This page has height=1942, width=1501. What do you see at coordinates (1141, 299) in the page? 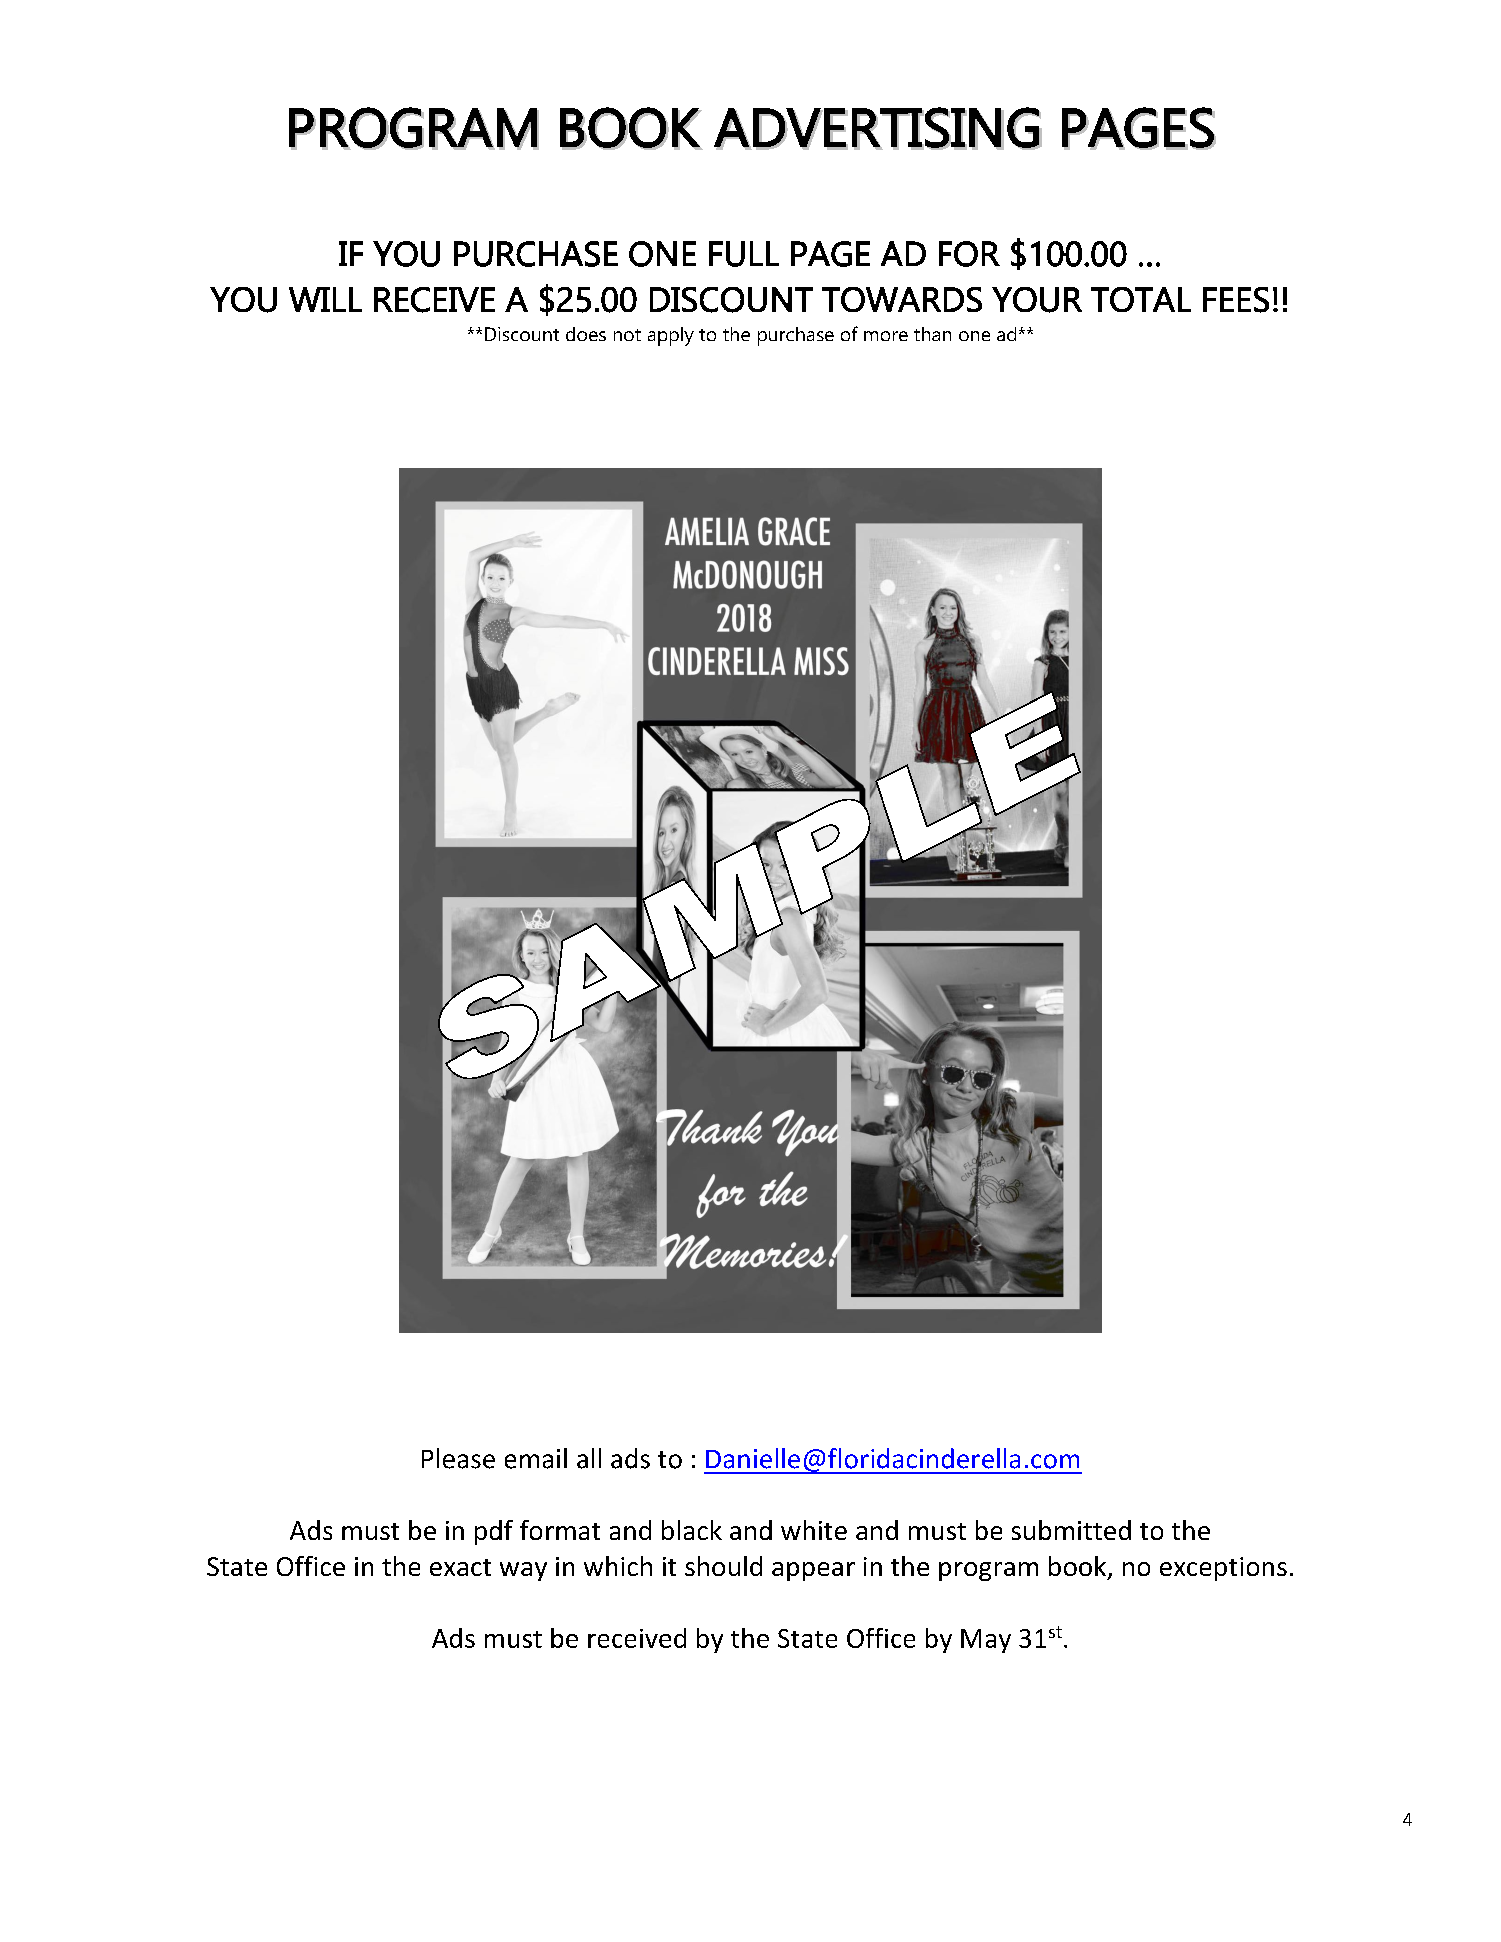
I see `TOTAL` at bounding box center [1141, 299].
